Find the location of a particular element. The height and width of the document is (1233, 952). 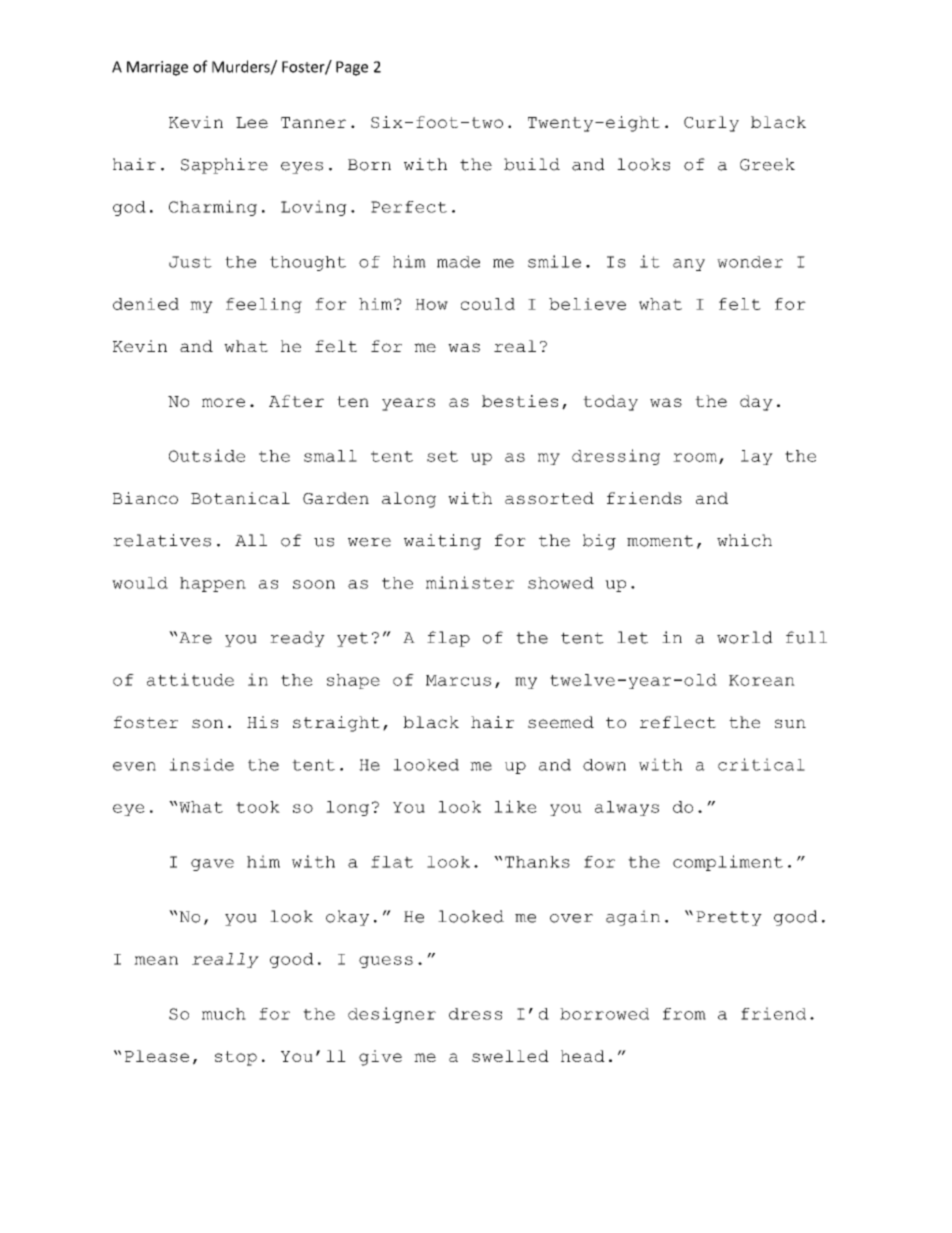

Curly is located at coordinates (711, 124).
